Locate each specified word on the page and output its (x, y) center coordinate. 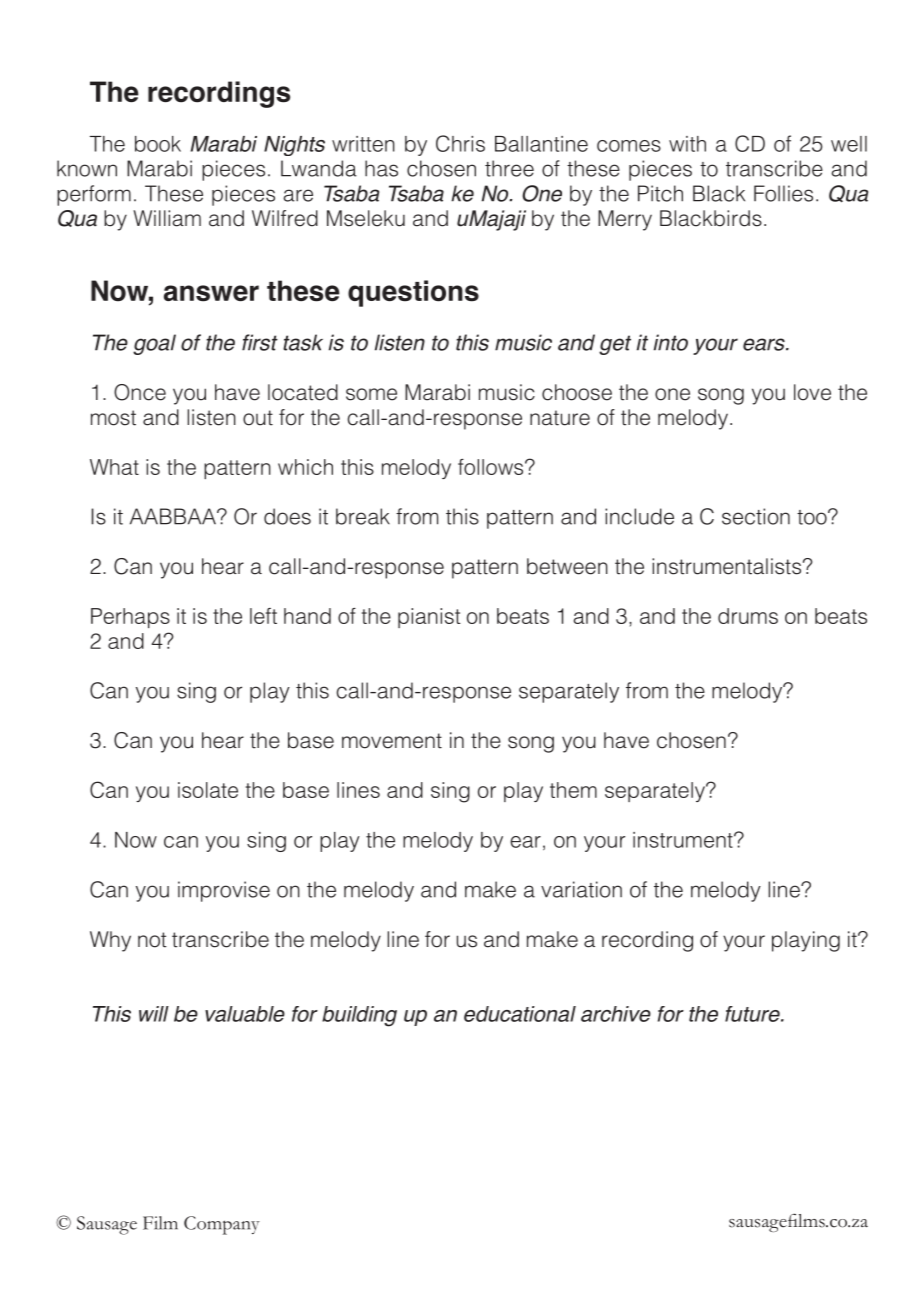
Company (222, 1225)
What (114, 467)
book (158, 144)
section (756, 516)
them (573, 790)
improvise (224, 891)
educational (520, 1014)
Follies (783, 193)
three (509, 168)
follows (492, 467)
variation (581, 889)
